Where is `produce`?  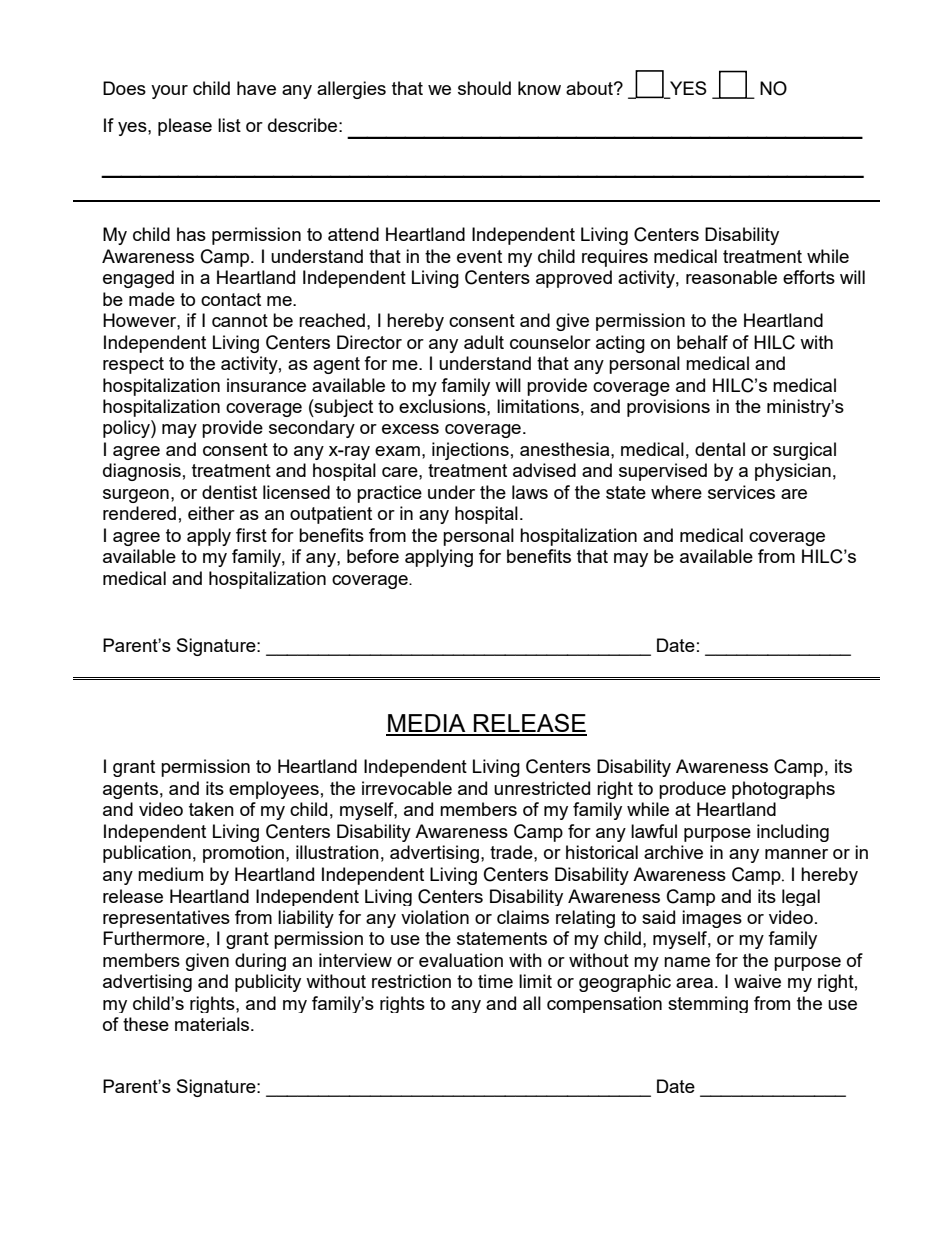 produce is located at coordinates (692, 790).
